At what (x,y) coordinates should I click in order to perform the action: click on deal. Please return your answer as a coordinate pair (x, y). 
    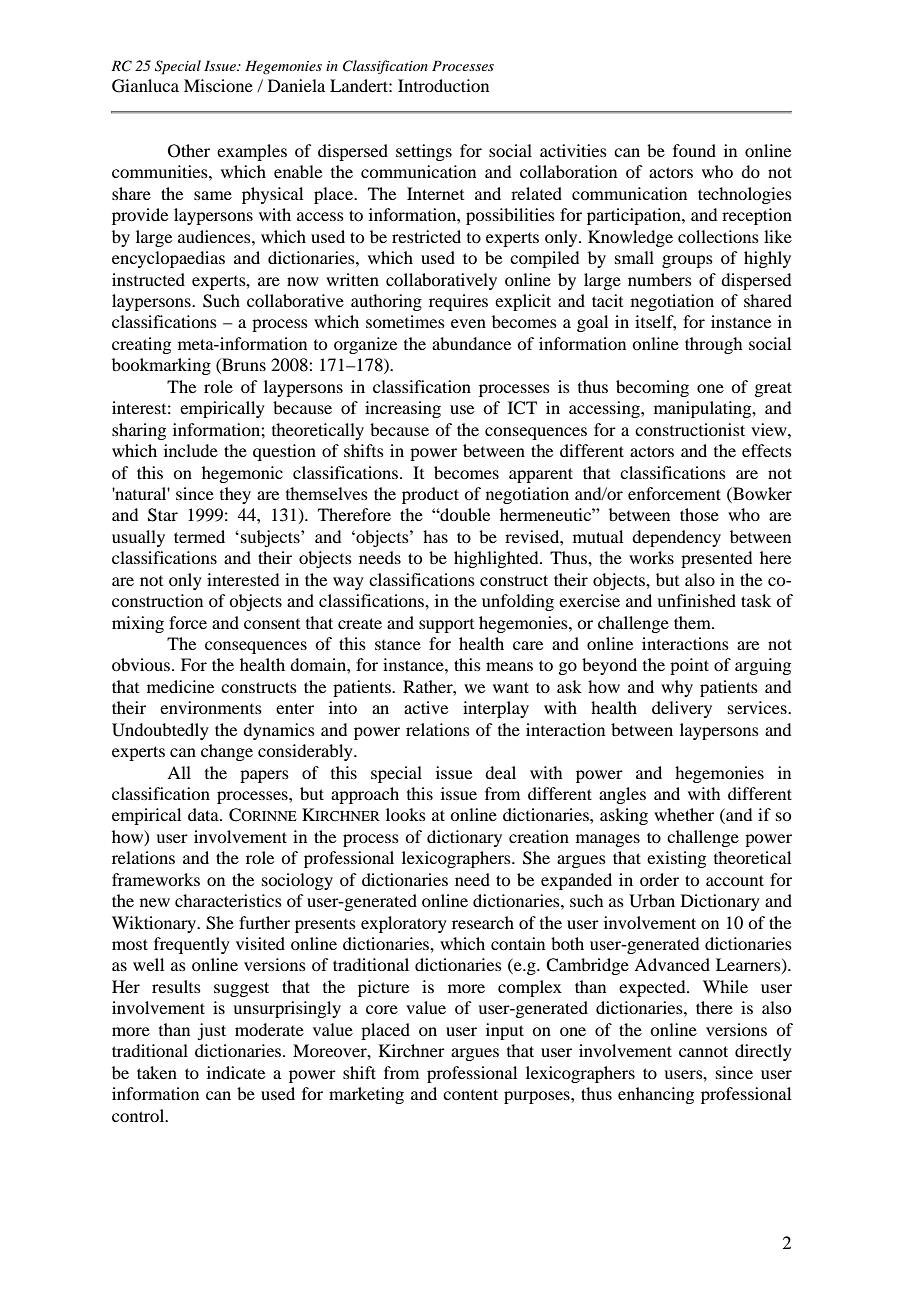
    Looking at the image, I should click on (500, 772).
